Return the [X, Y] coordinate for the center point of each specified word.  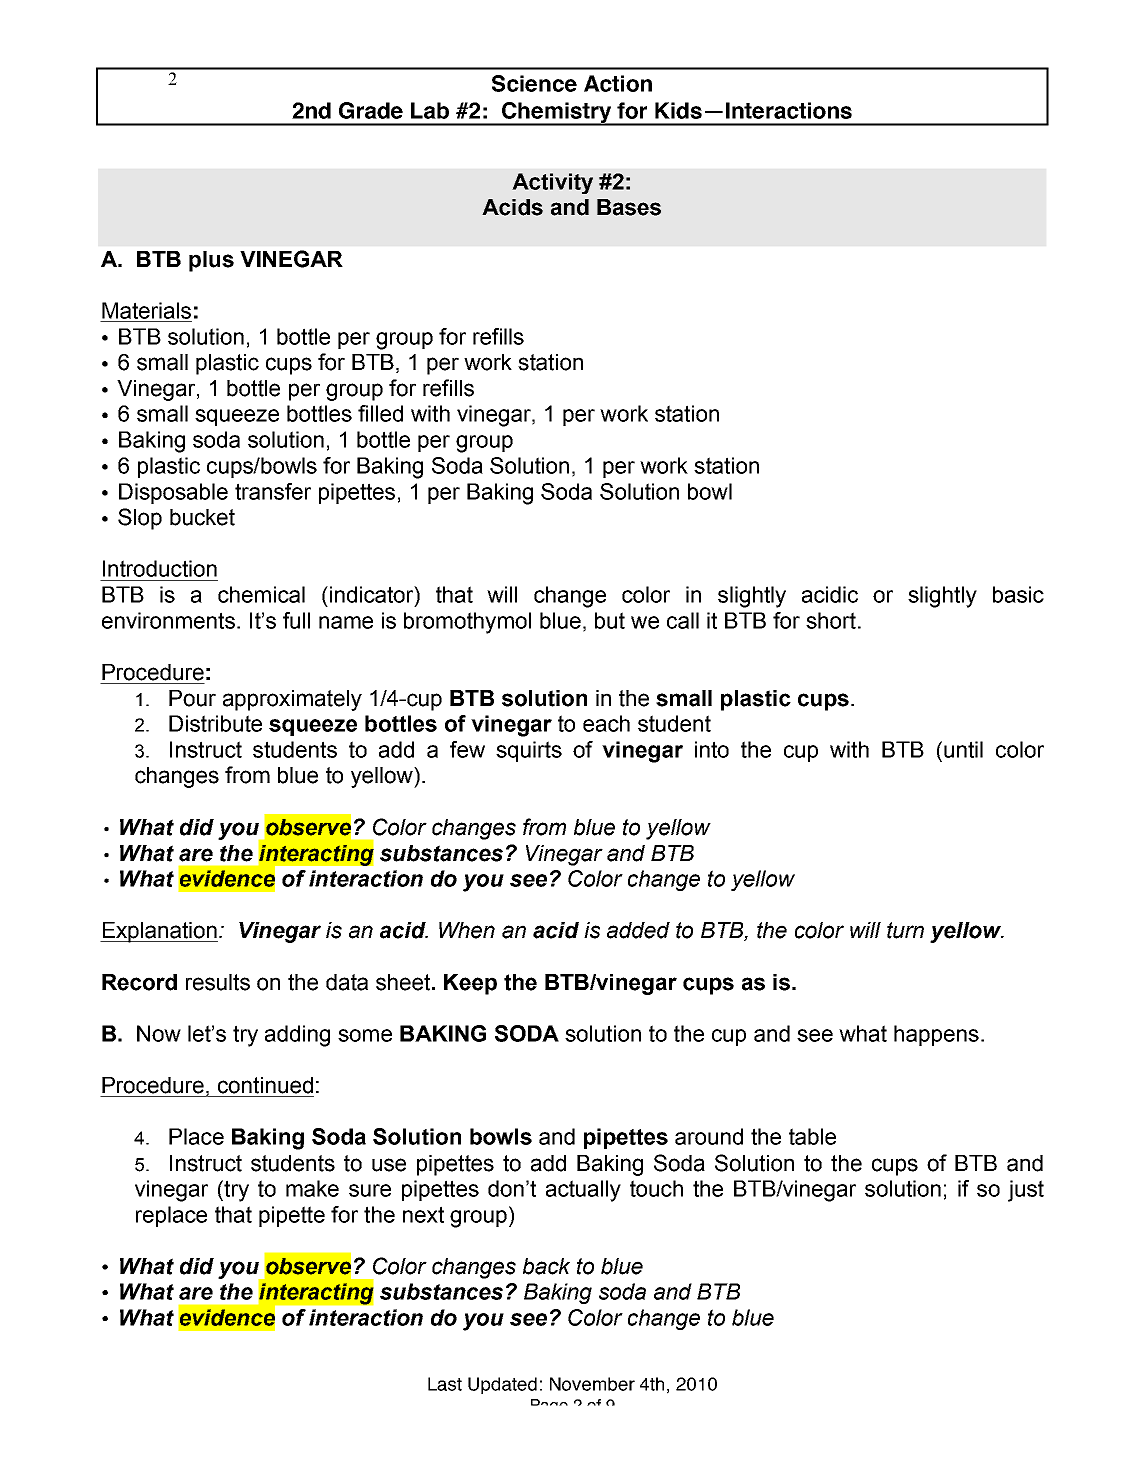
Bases [629, 207]
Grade [371, 110]
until [963, 749]
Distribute [215, 723]
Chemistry [556, 114]
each [606, 723]
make [312, 1188]
